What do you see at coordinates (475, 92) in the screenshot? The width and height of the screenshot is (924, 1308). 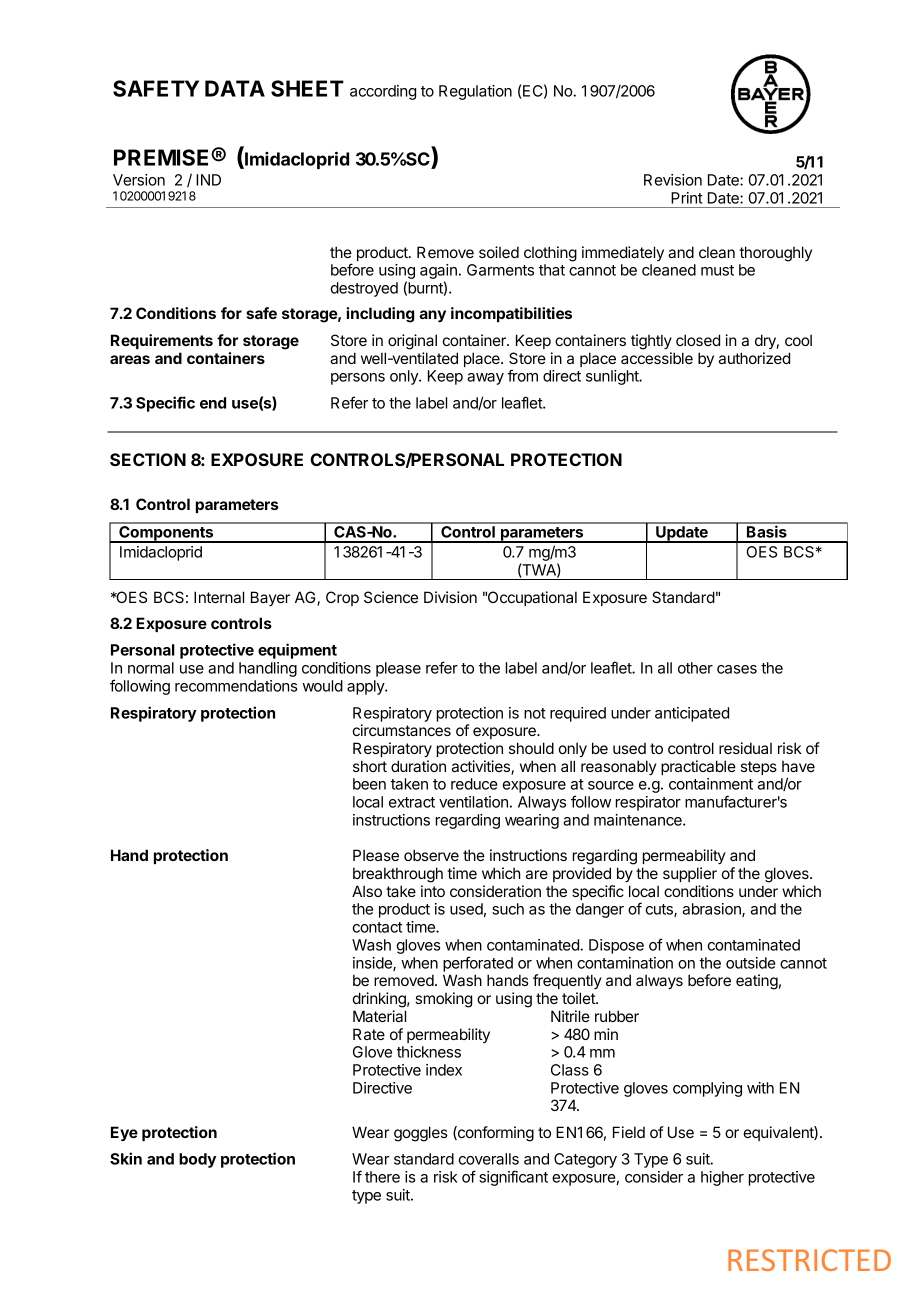 I see `Regulation` at bounding box center [475, 92].
